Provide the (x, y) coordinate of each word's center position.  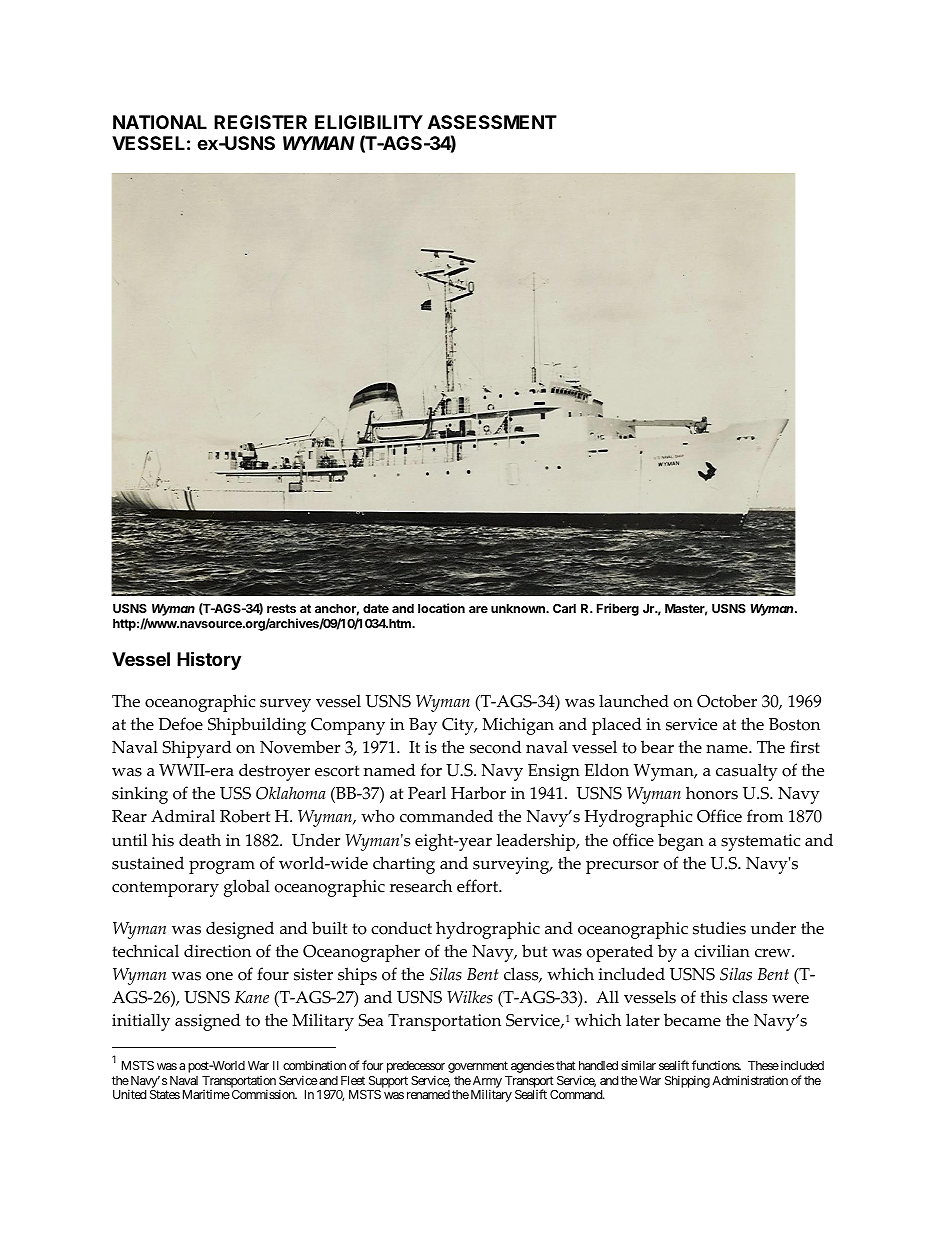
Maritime (206, 1094)
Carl (564, 608)
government (478, 1067)
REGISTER (260, 122)
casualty (747, 772)
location (441, 608)
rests (281, 608)
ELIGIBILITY (369, 122)
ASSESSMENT (492, 122)
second (495, 747)
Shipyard (197, 749)
